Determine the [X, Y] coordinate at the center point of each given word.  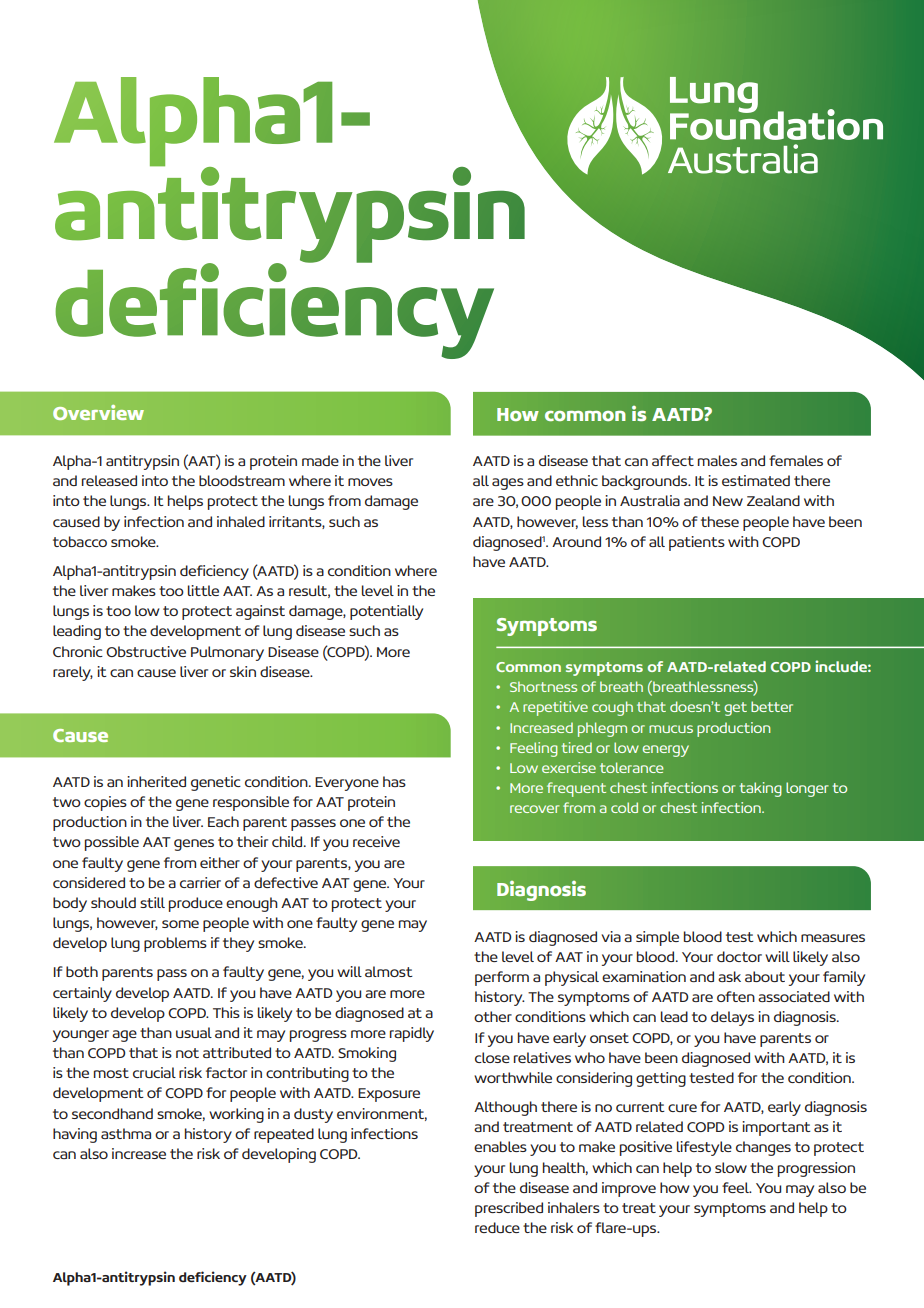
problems [175, 944]
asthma [126, 1133]
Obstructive [146, 651]
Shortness [543, 686]
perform [502, 978]
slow [731, 1167]
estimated [756, 480]
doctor [739, 956]
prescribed [509, 1209]
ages [508, 484]
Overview [98, 412]
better [772, 706]
